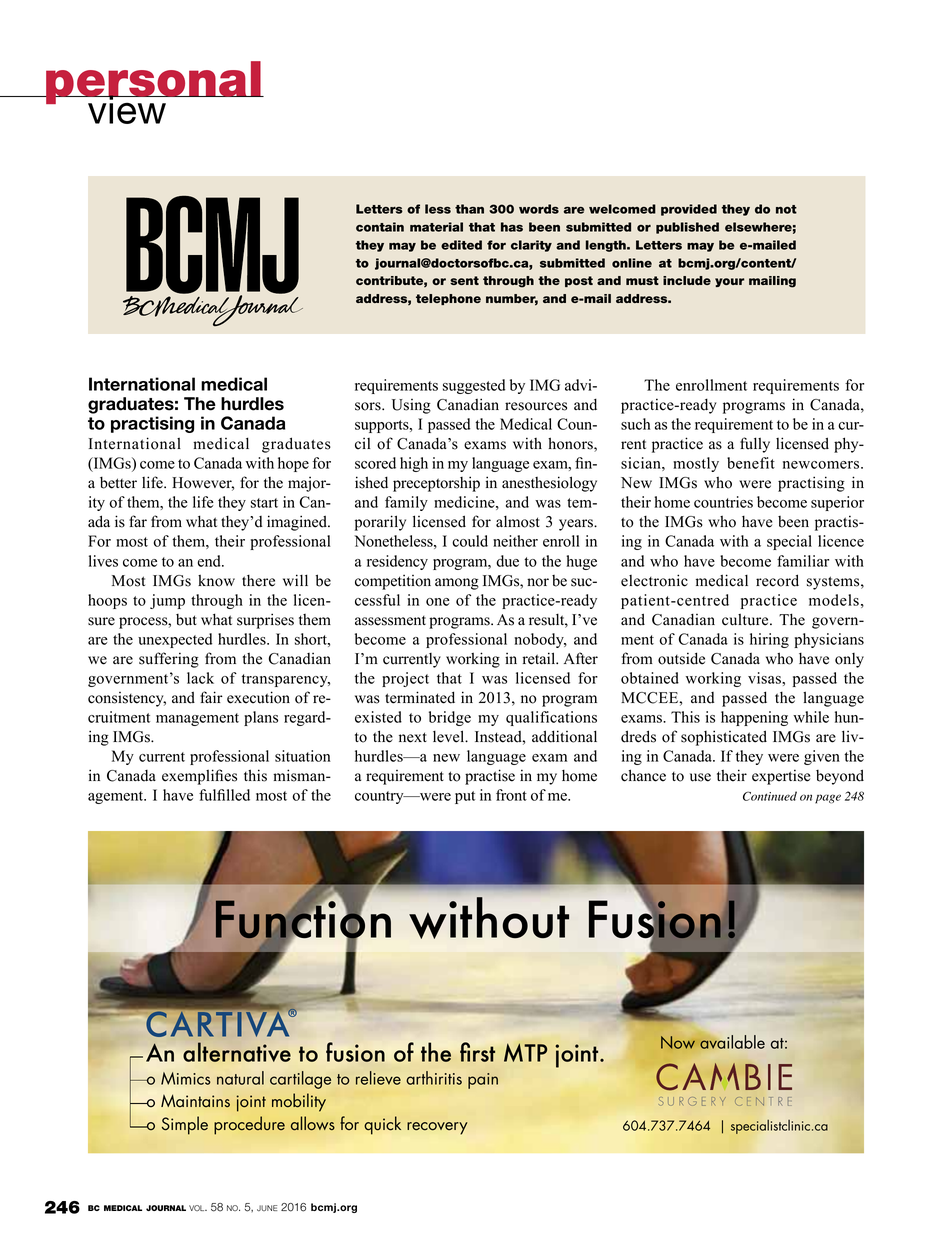 The image size is (952, 1260). What do you see at coordinates (198, 1208) in the image?
I see `vol` at bounding box center [198, 1208].
